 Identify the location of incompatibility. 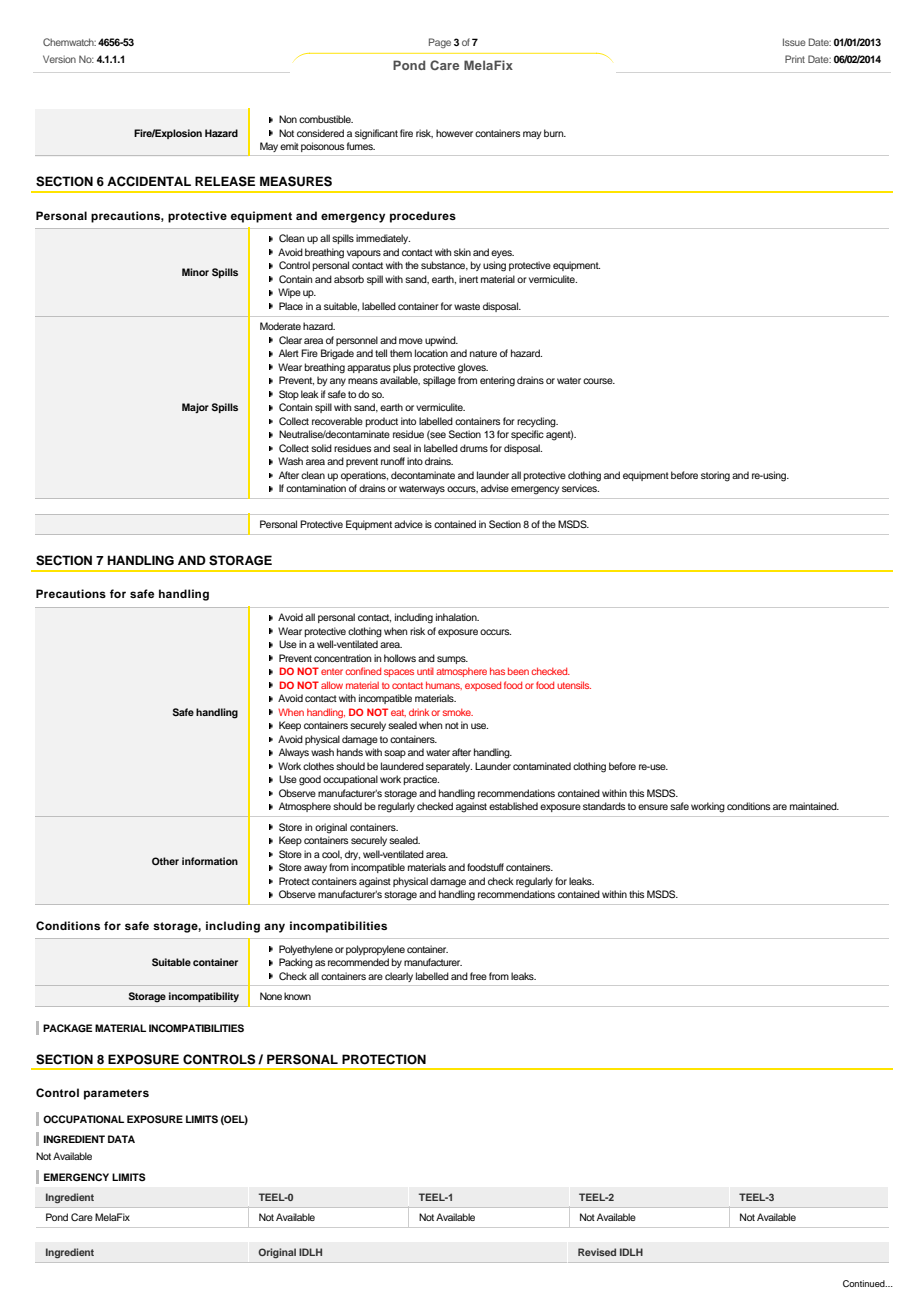
(204, 997).
